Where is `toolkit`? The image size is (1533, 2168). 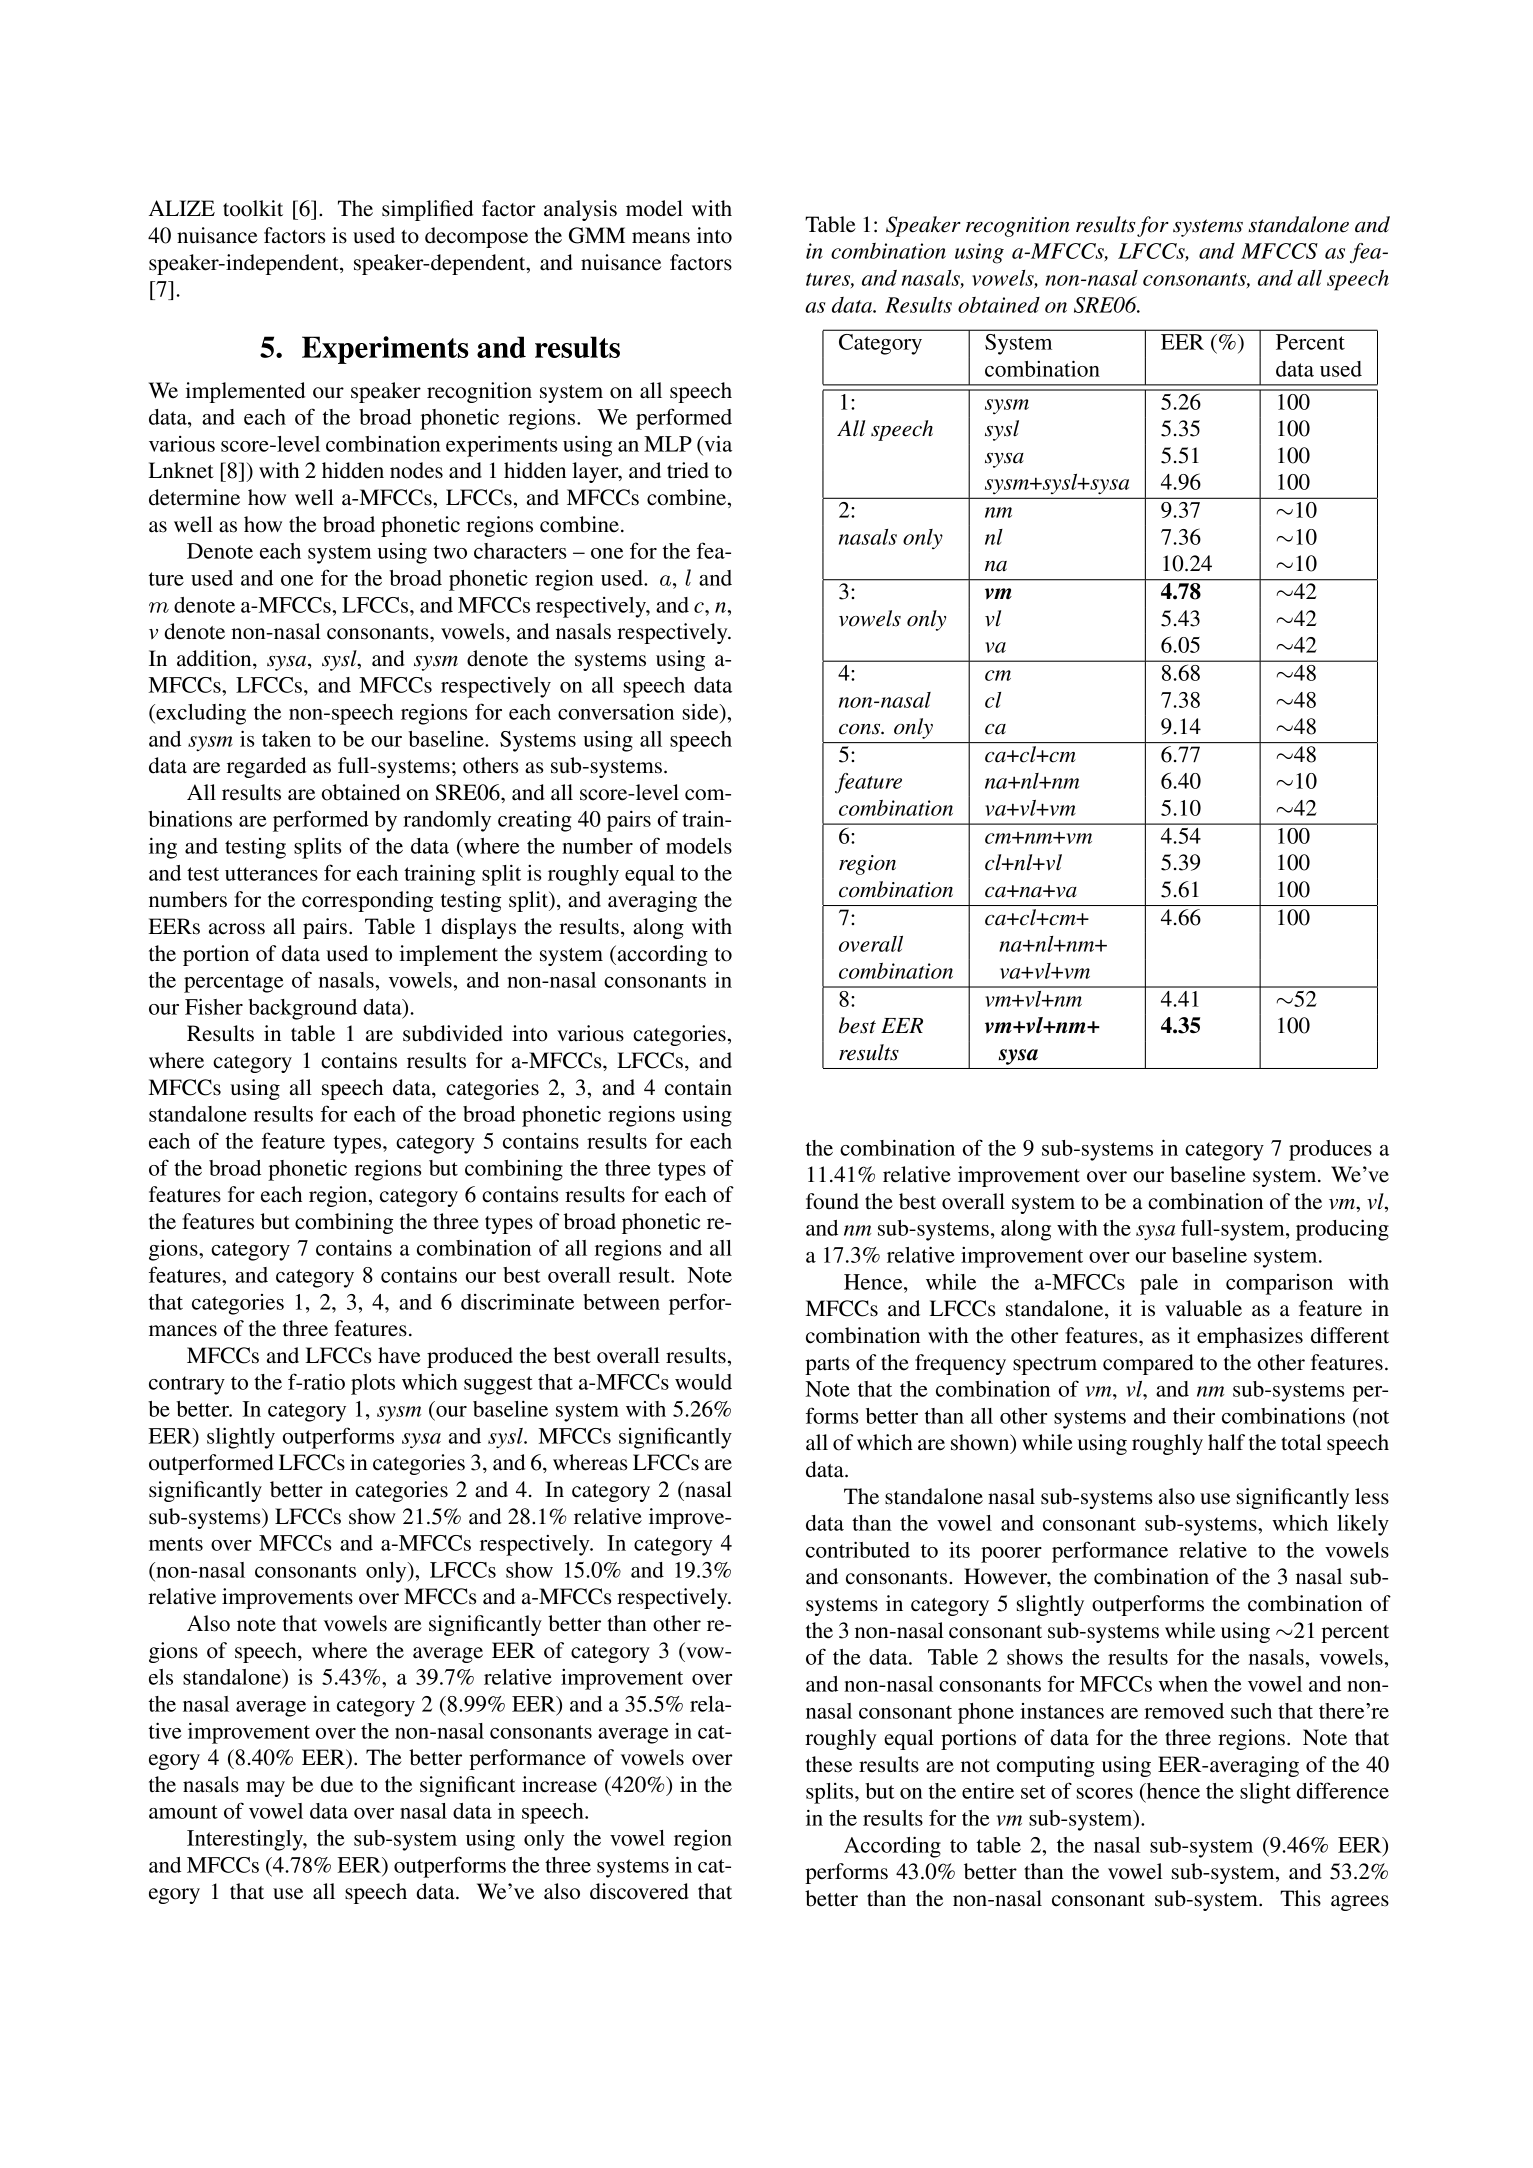 toolkit is located at coordinates (253, 208).
